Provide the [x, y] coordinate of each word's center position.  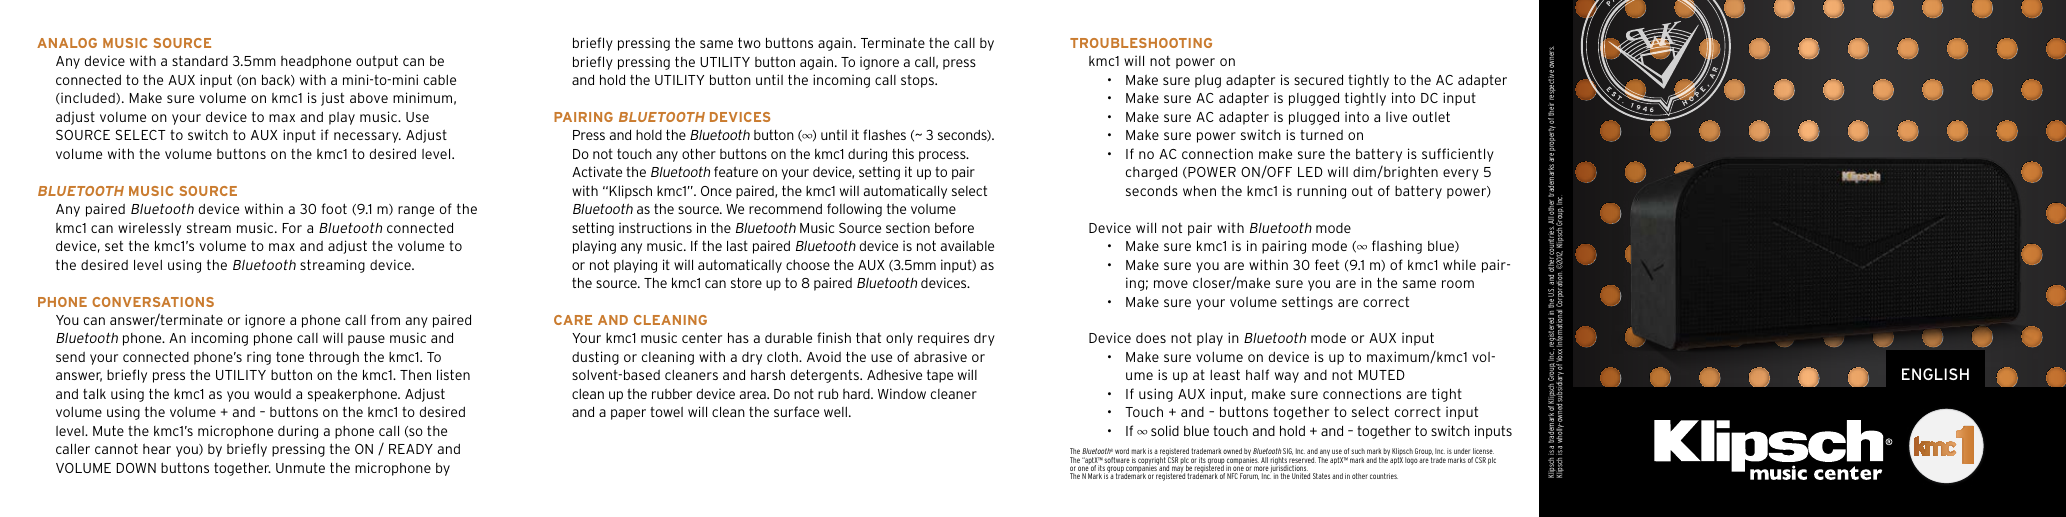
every [1461, 174]
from [385, 319]
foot [334, 208]
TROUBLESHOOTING [1141, 43]
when [1199, 191]
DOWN [136, 468]
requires [943, 339]
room [1458, 284]
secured [1318, 80]
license [1483, 453]
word [1121, 453]
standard [200, 60]
